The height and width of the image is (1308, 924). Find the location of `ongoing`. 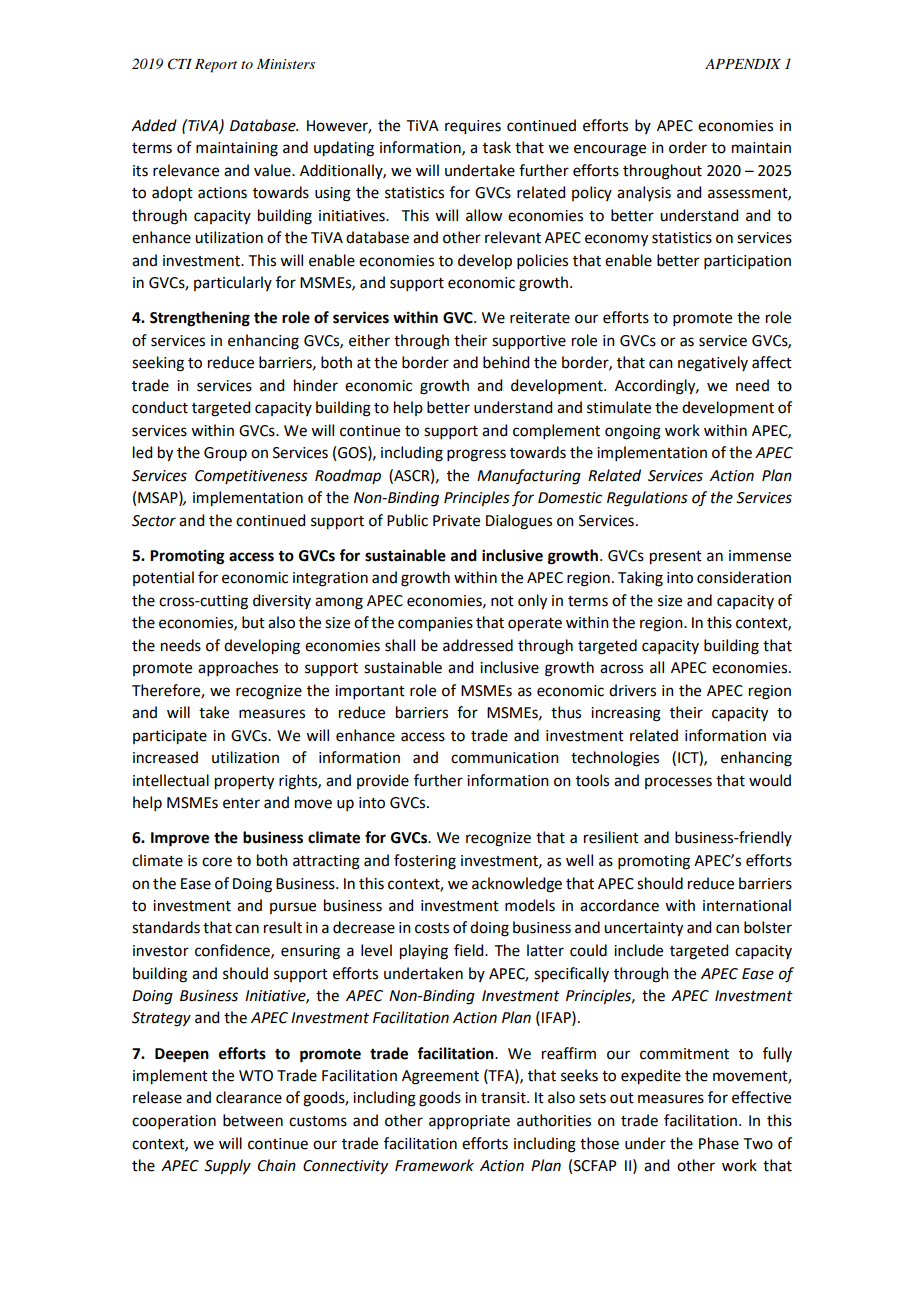

ongoing is located at coordinates (633, 432).
